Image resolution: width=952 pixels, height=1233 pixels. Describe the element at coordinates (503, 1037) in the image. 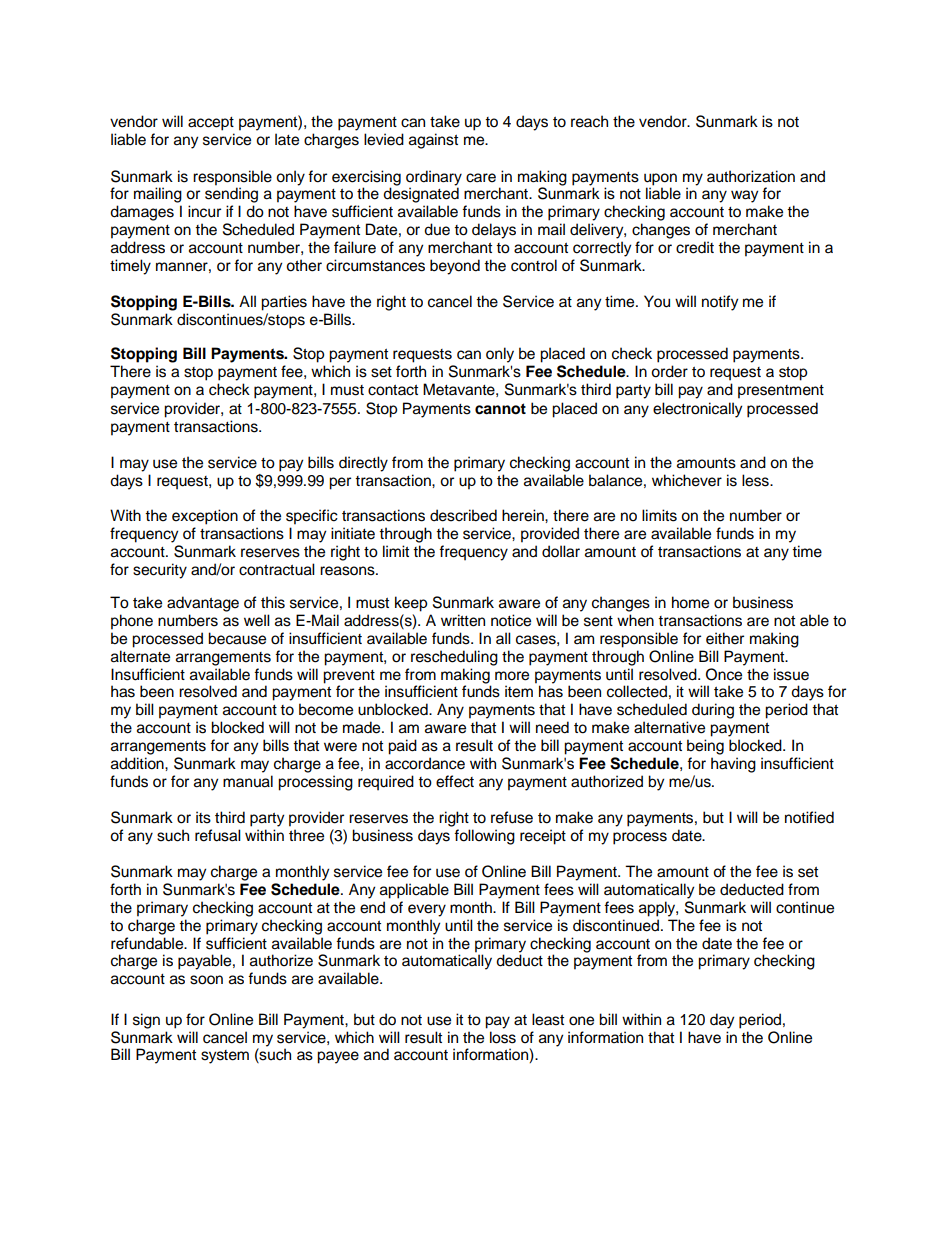

I see `loss` at that location.
